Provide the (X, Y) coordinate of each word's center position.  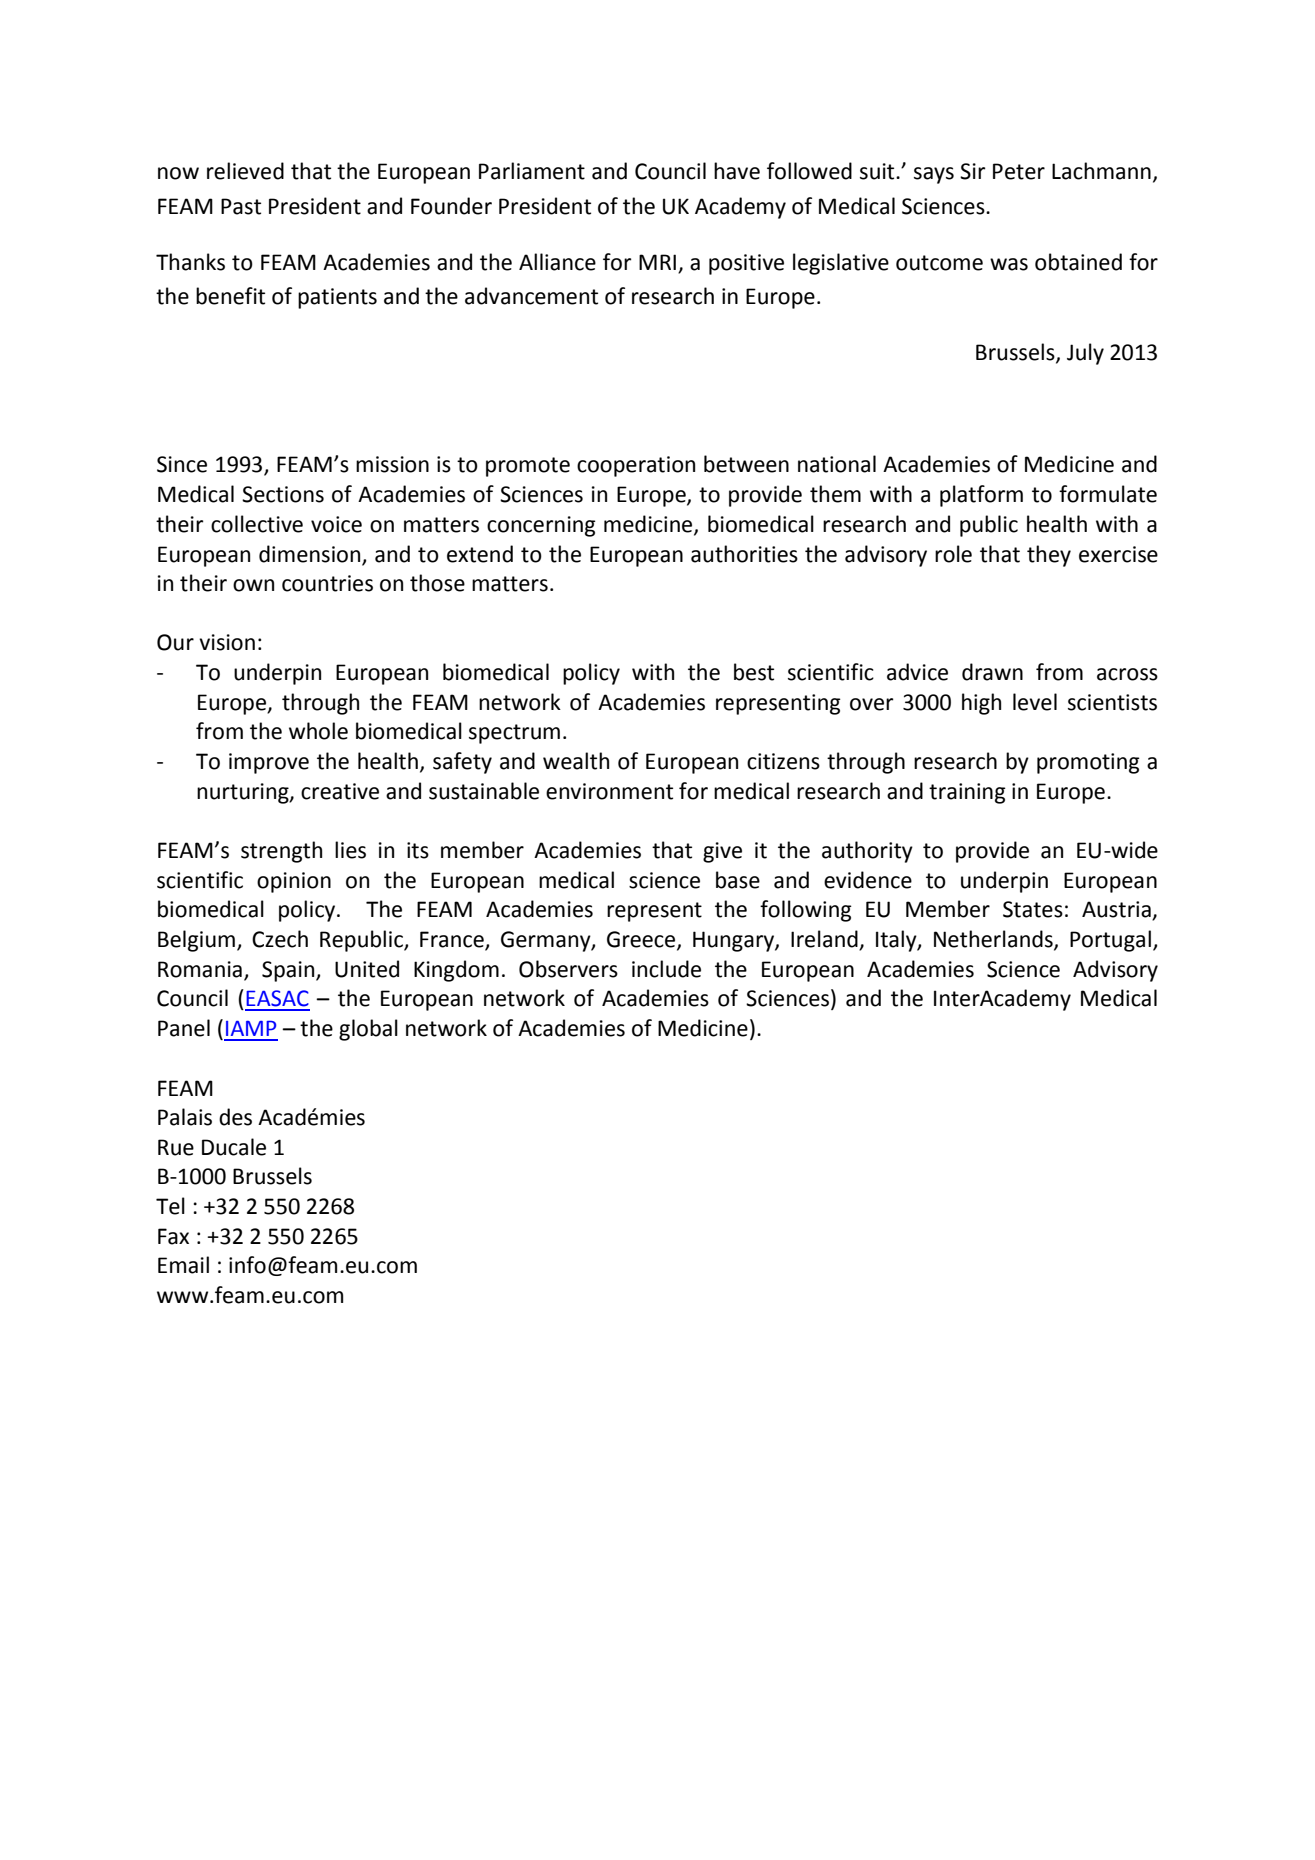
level (1035, 702)
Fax (173, 1236)
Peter (1019, 171)
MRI (657, 262)
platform (981, 496)
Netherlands (994, 940)
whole (318, 731)
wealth (576, 761)
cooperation (636, 466)
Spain (289, 971)
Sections (283, 494)
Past (241, 206)
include (666, 969)
